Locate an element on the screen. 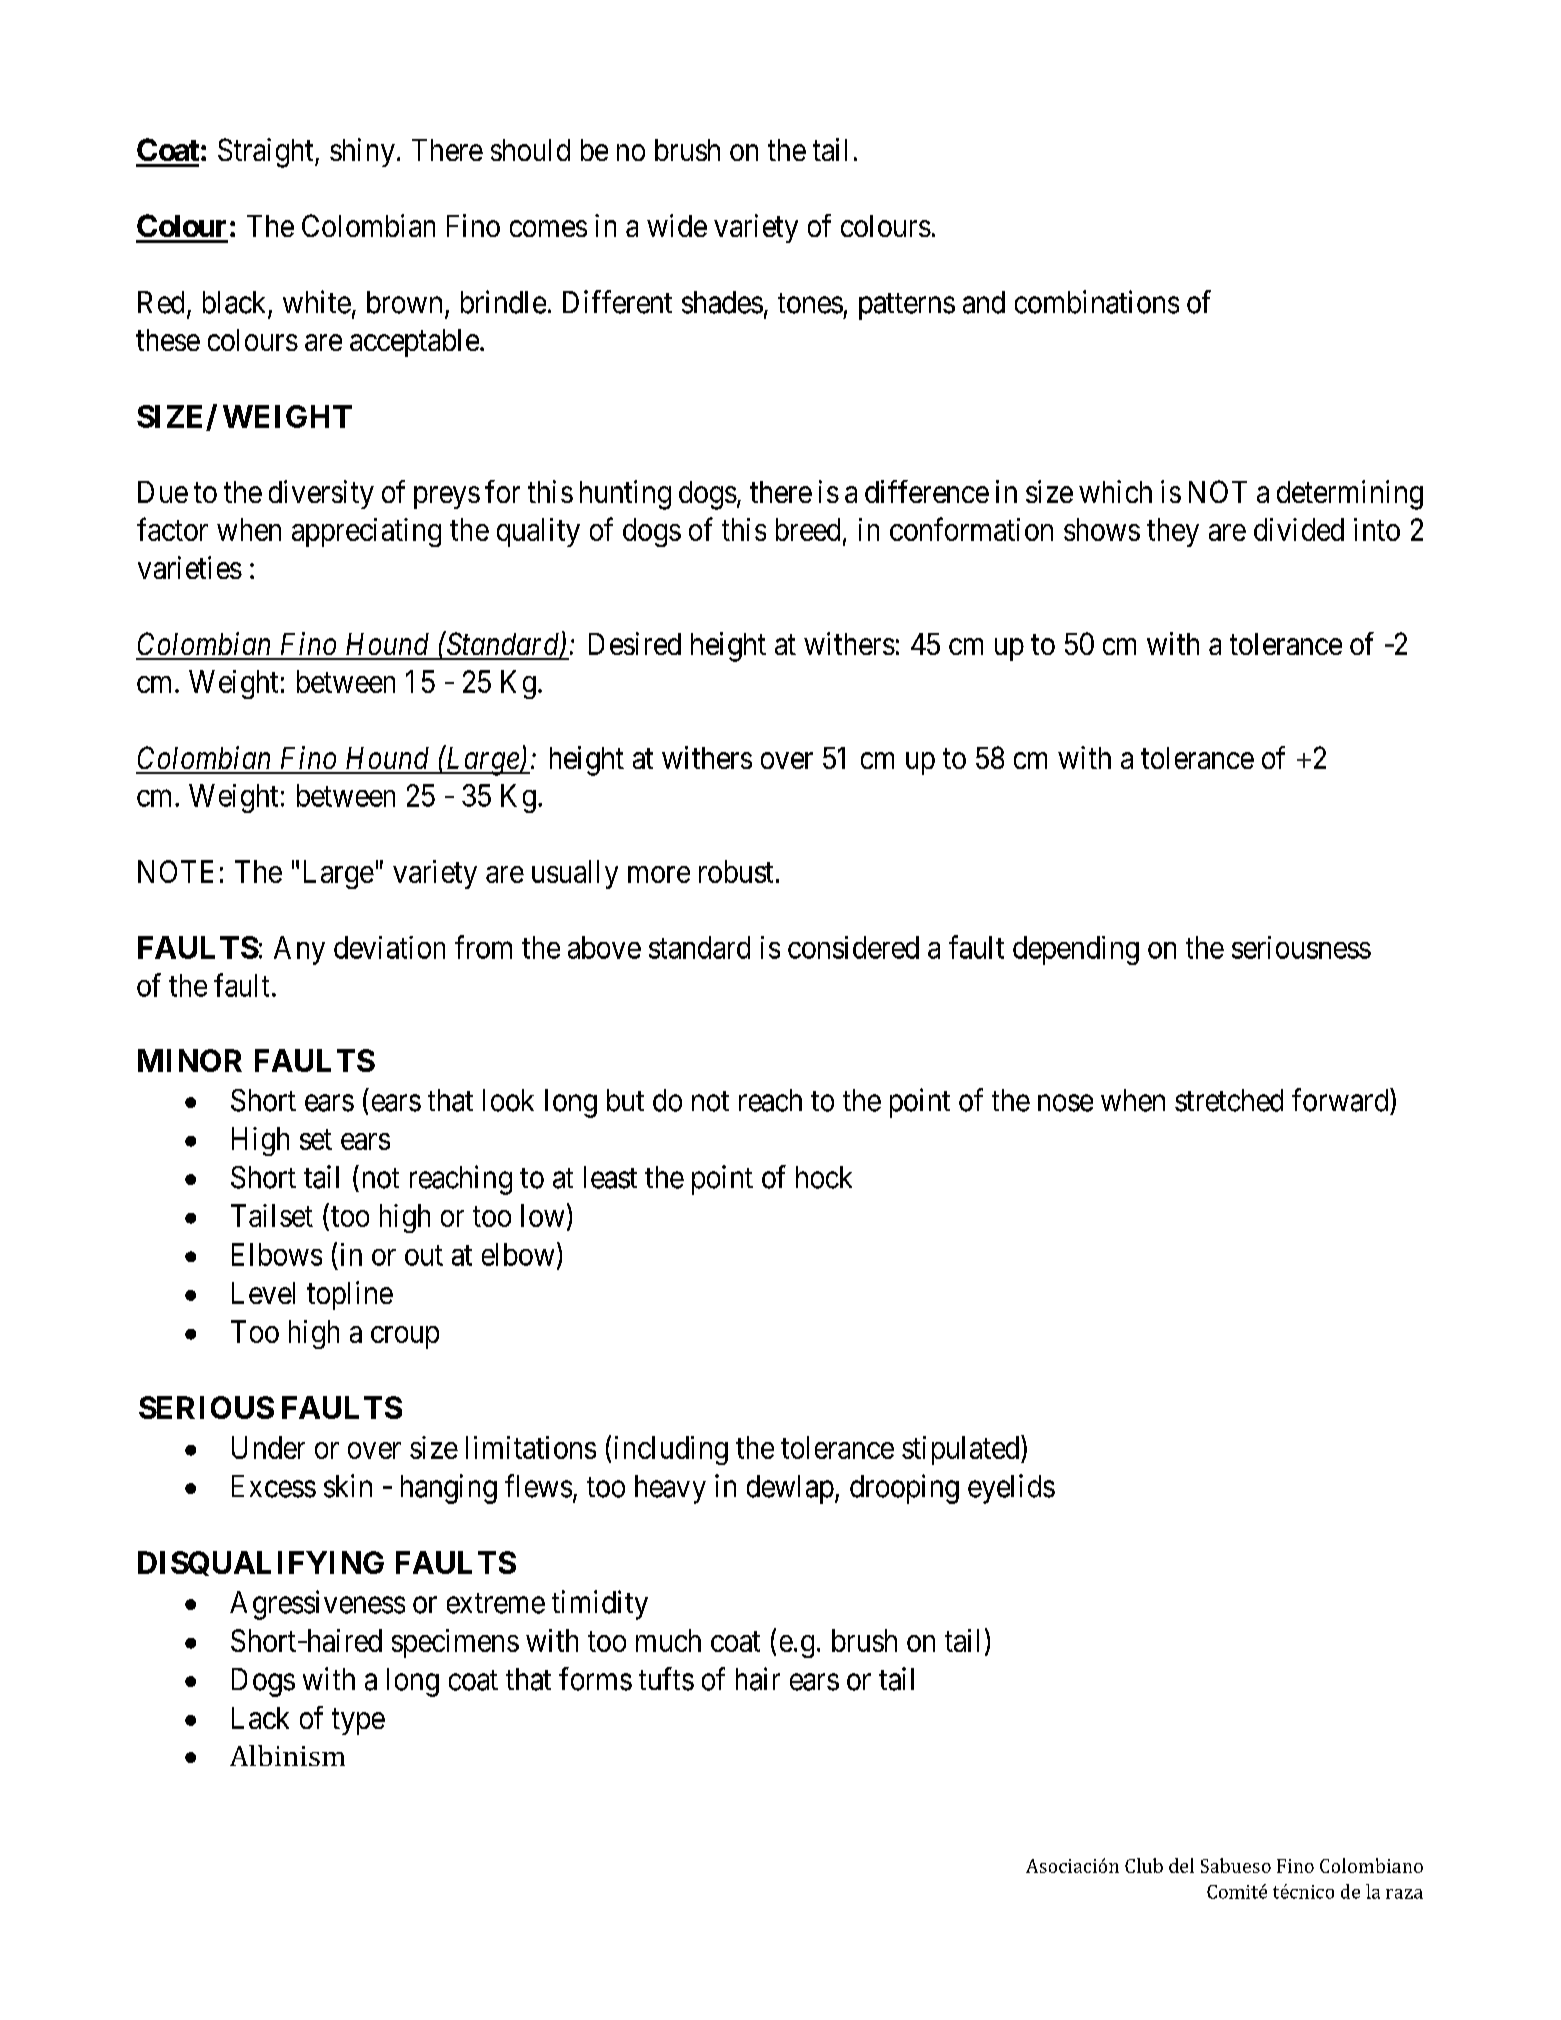 The image size is (1561, 2020). Albinism is located at coordinates (287, 1755).
